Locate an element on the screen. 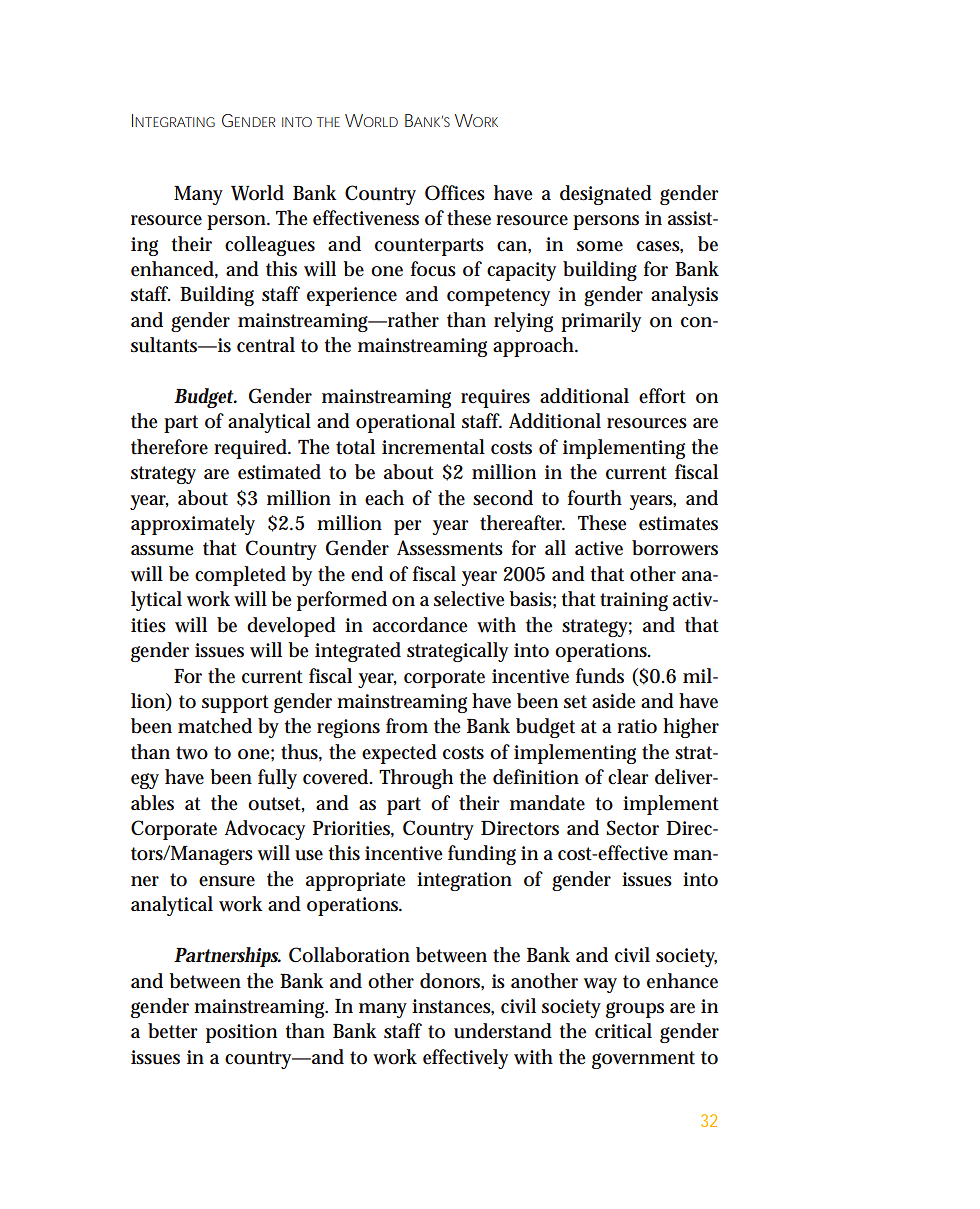 This screenshot has width=980, height=1209. position is located at coordinates (241, 1033).
